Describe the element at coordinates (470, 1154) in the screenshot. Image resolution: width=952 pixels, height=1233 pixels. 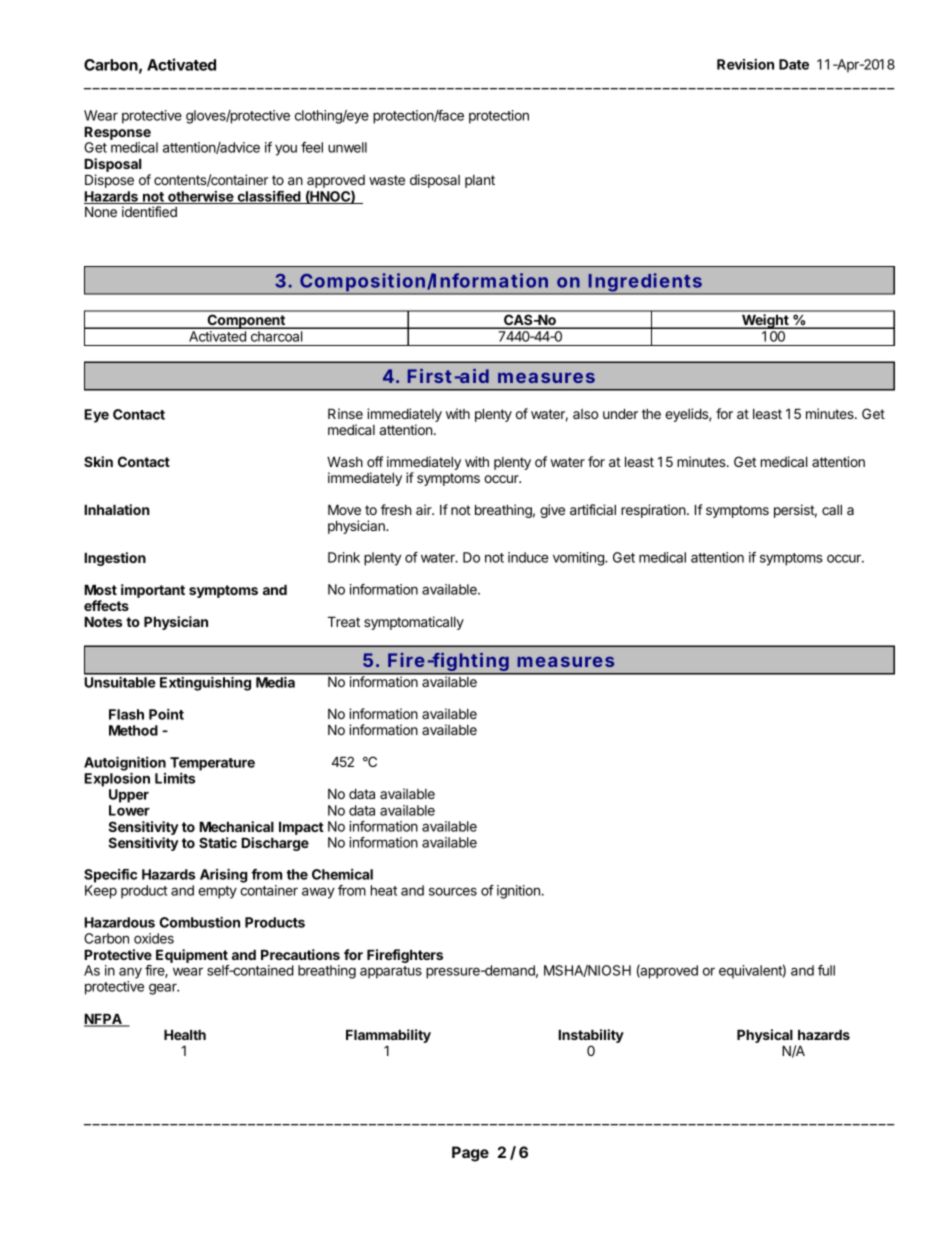
I see `Page` at that location.
